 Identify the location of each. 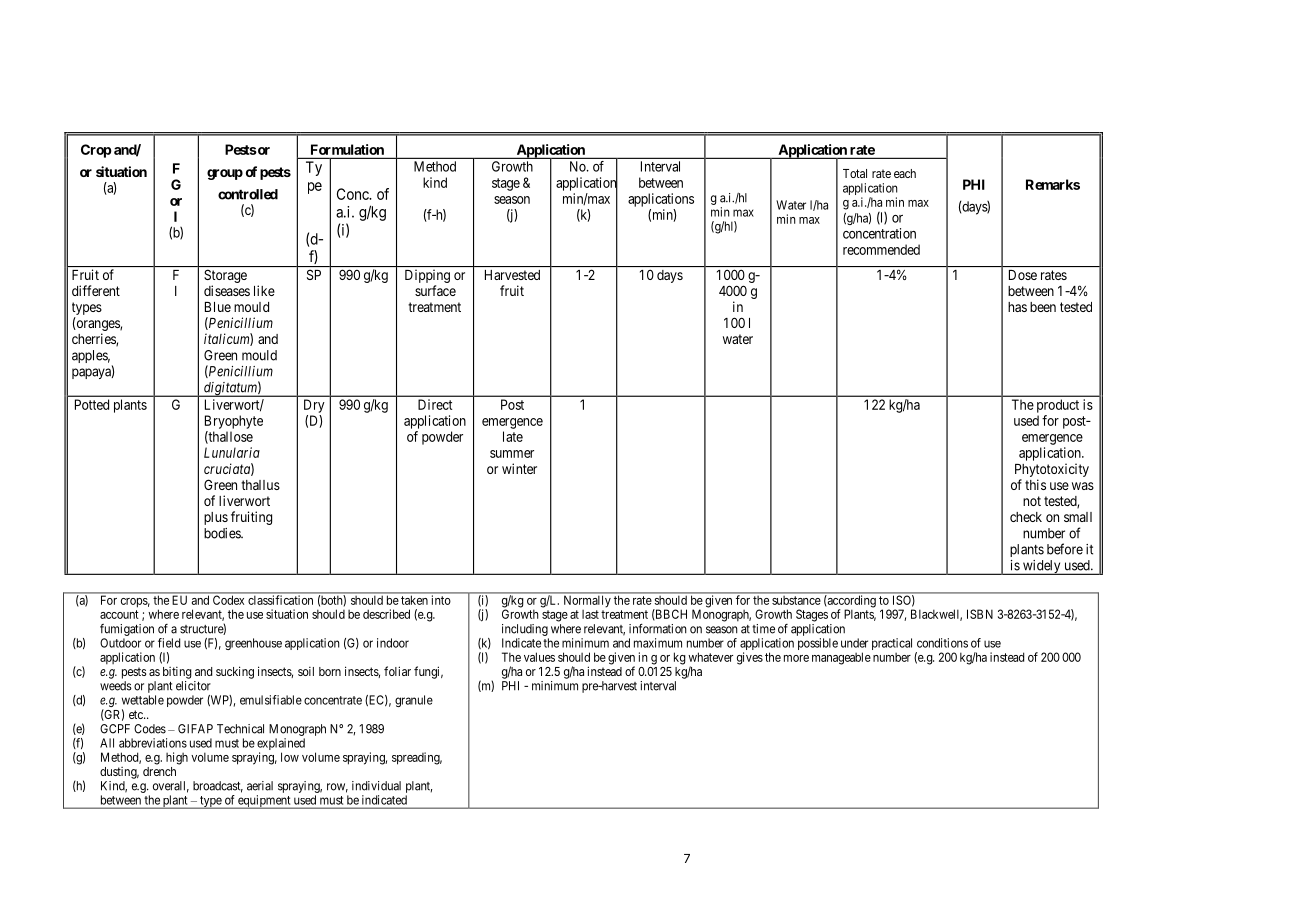
(905, 173).
